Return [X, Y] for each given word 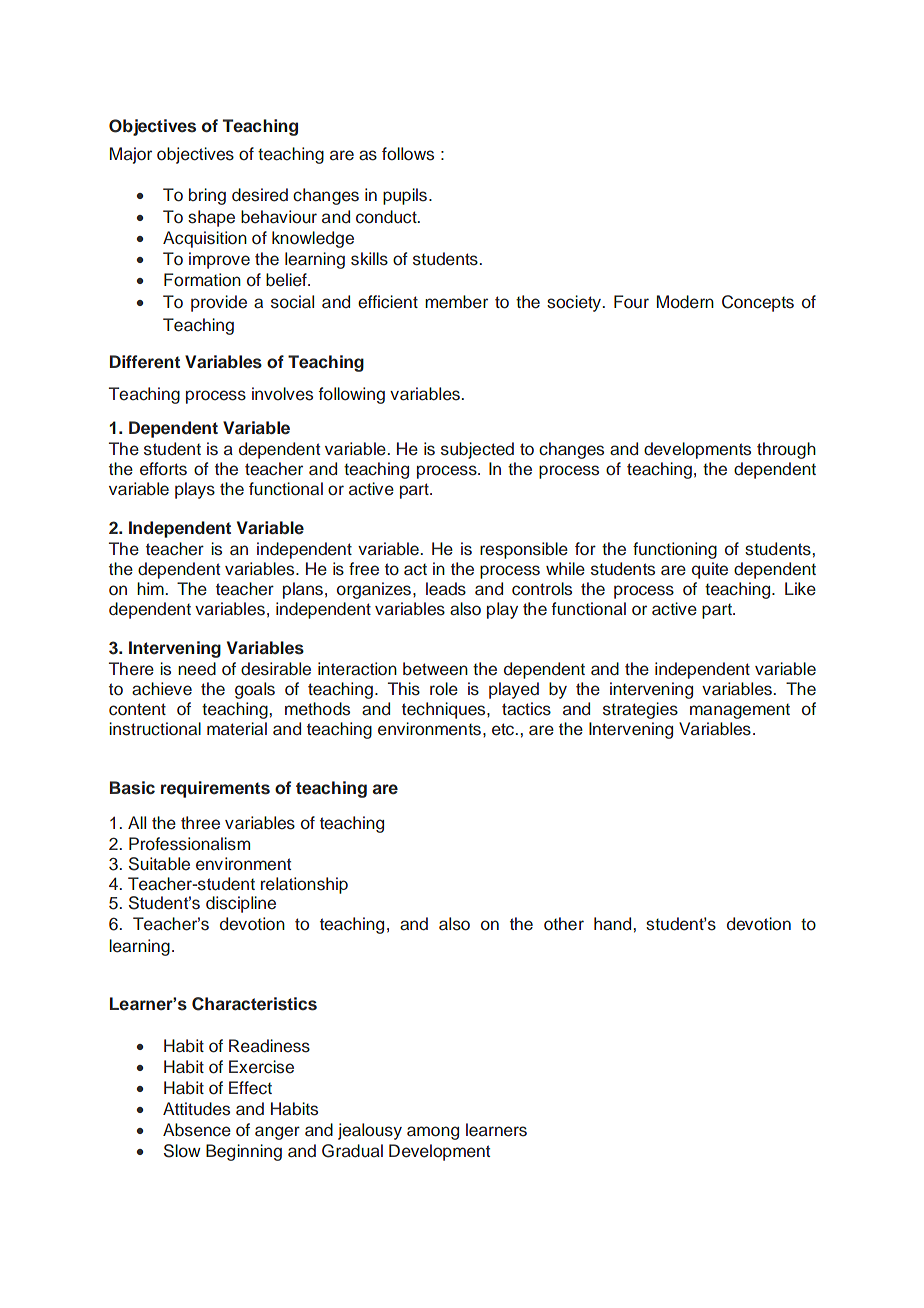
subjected [477, 450]
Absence [197, 1130]
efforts [163, 469]
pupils [405, 196]
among [433, 1133]
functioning [675, 550]
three [200, 823]
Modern [685, 302]
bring [207, 196]
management [740, 711]
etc [504, 729]
